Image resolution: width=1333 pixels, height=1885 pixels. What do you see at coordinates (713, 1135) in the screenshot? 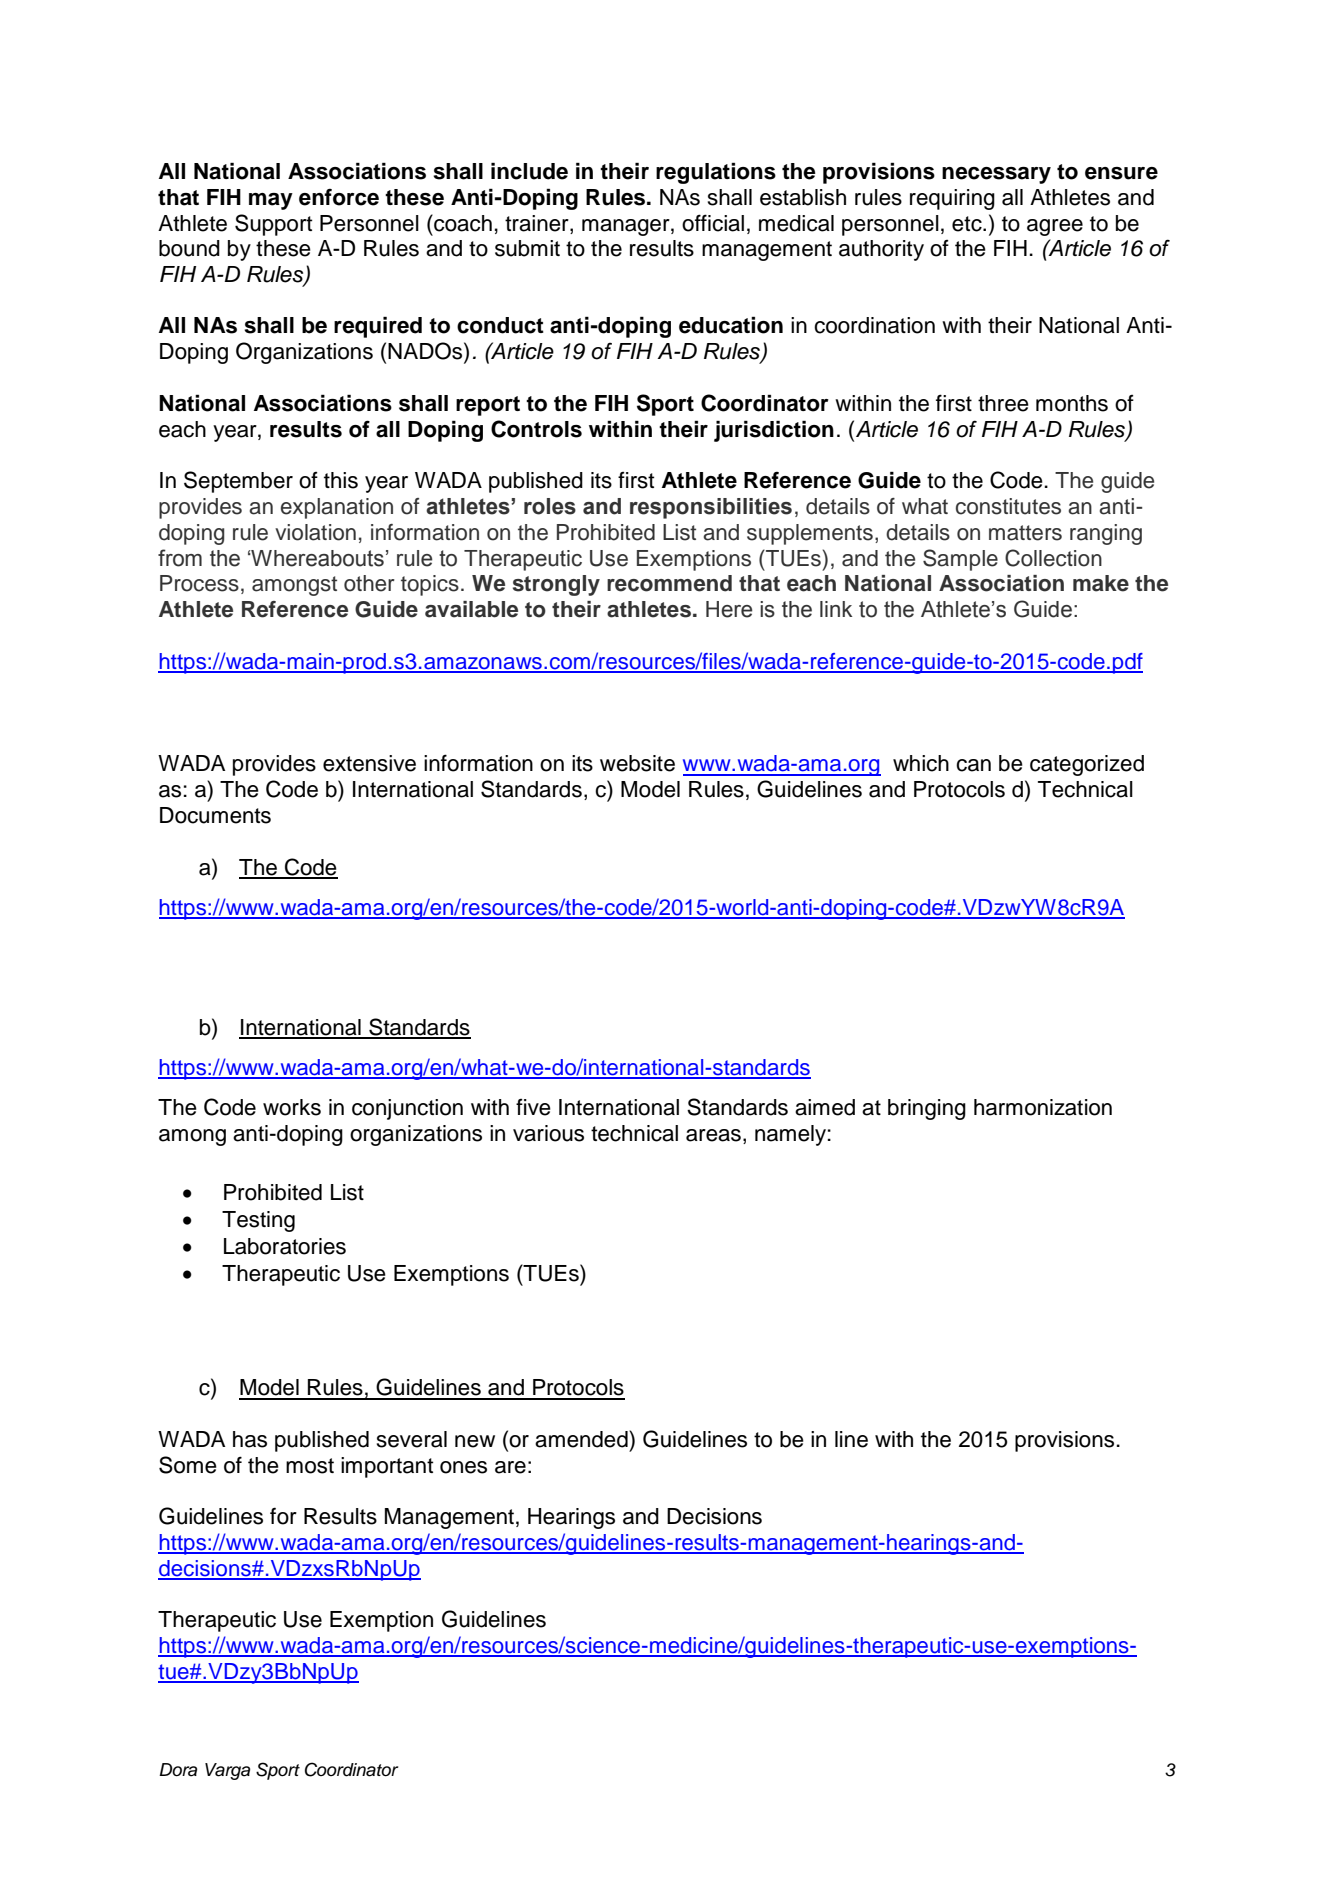
I see `areas` at bounding box center [713, 1135].
